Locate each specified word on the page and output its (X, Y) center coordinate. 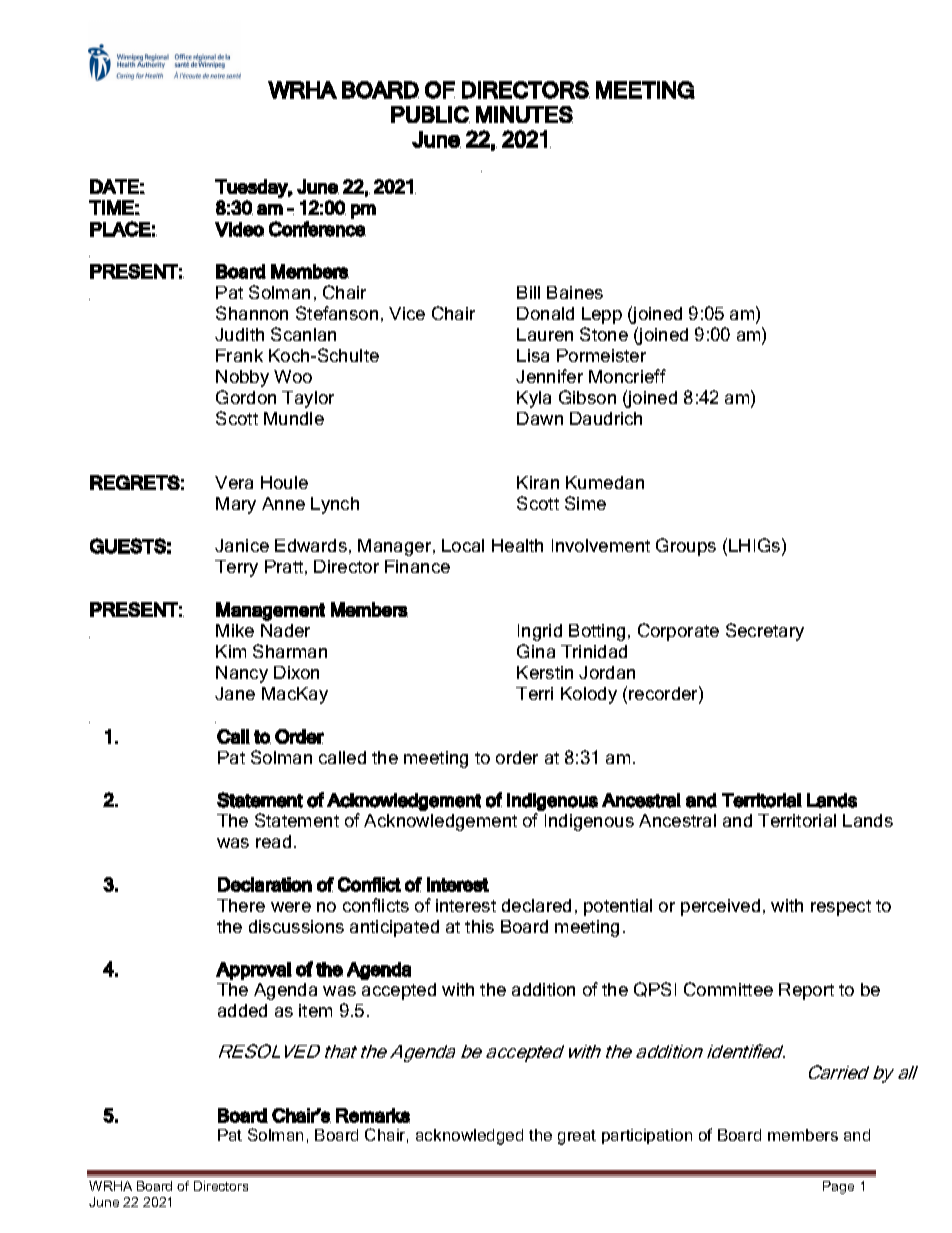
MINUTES (524, 114)
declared (536, 905)
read (273, 841)
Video (239, 229)
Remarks (373, 1115)
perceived (720, 907)
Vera (234, 482)
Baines (575, 292)
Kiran (538, 482)
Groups (686, 547)
